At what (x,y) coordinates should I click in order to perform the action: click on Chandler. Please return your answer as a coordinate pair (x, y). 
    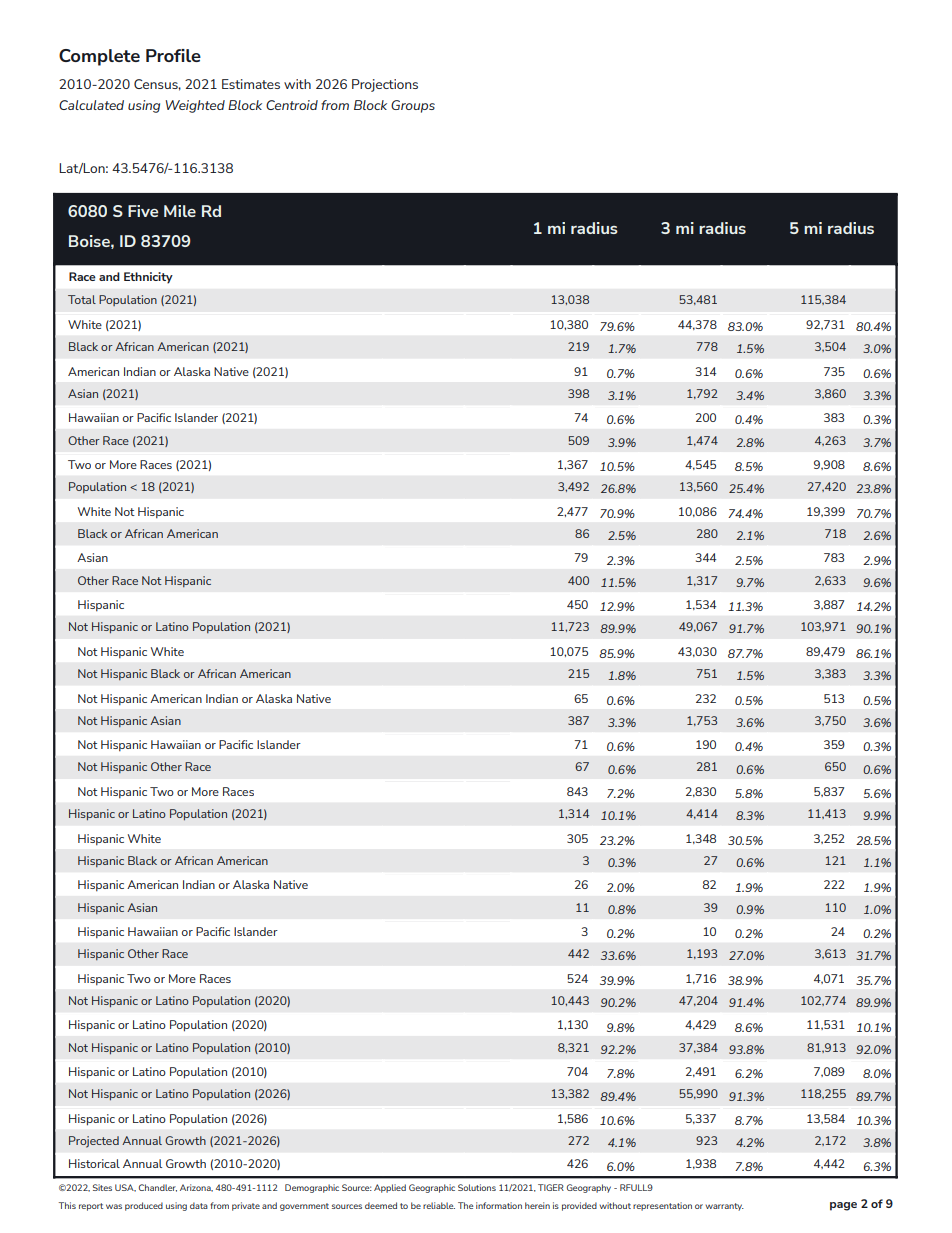
    Looking at the image, I should click on (158, 1188).
